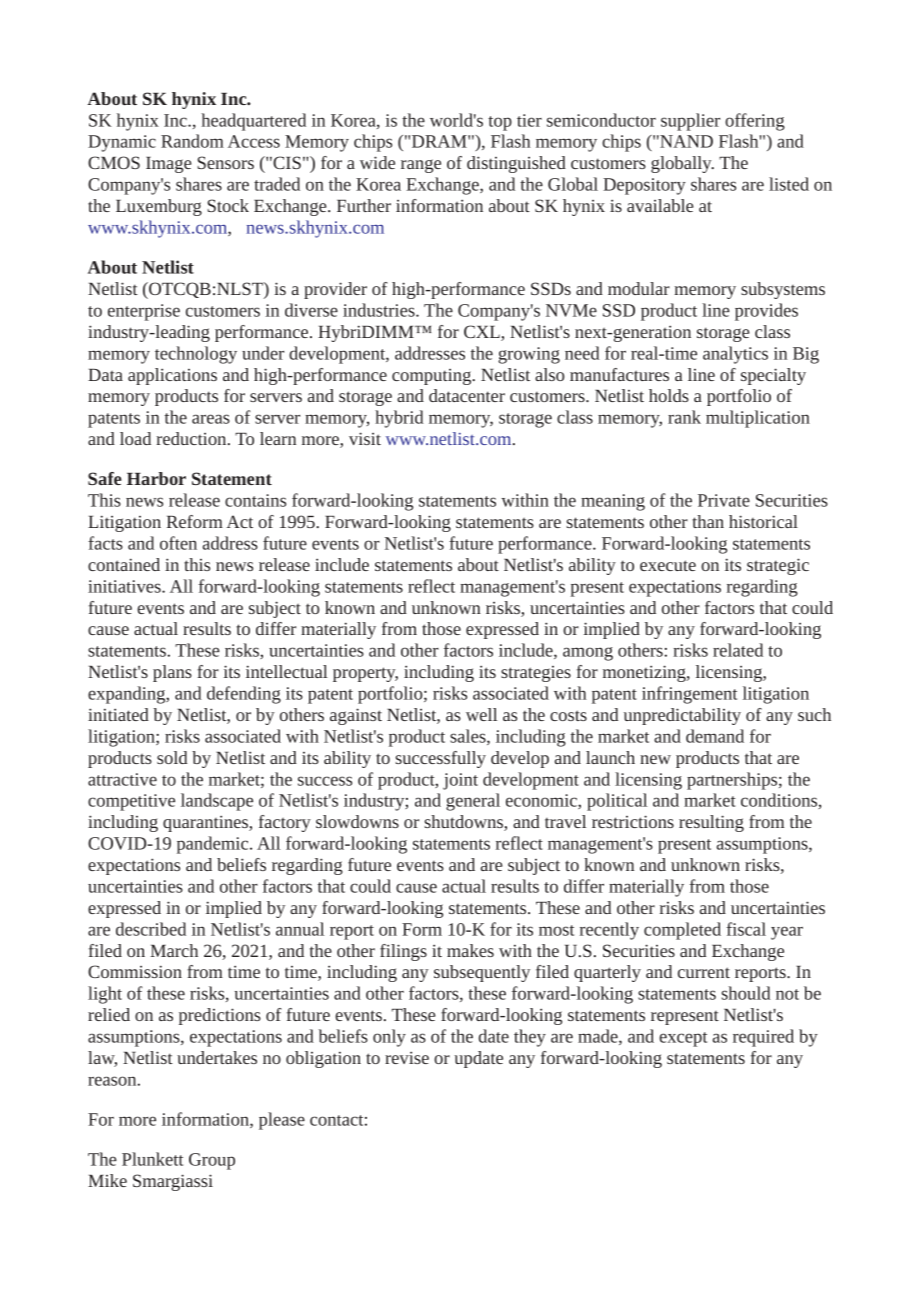  Describe the element at coordinates (151, 929) in the screenshot. I see `described` at that location.
